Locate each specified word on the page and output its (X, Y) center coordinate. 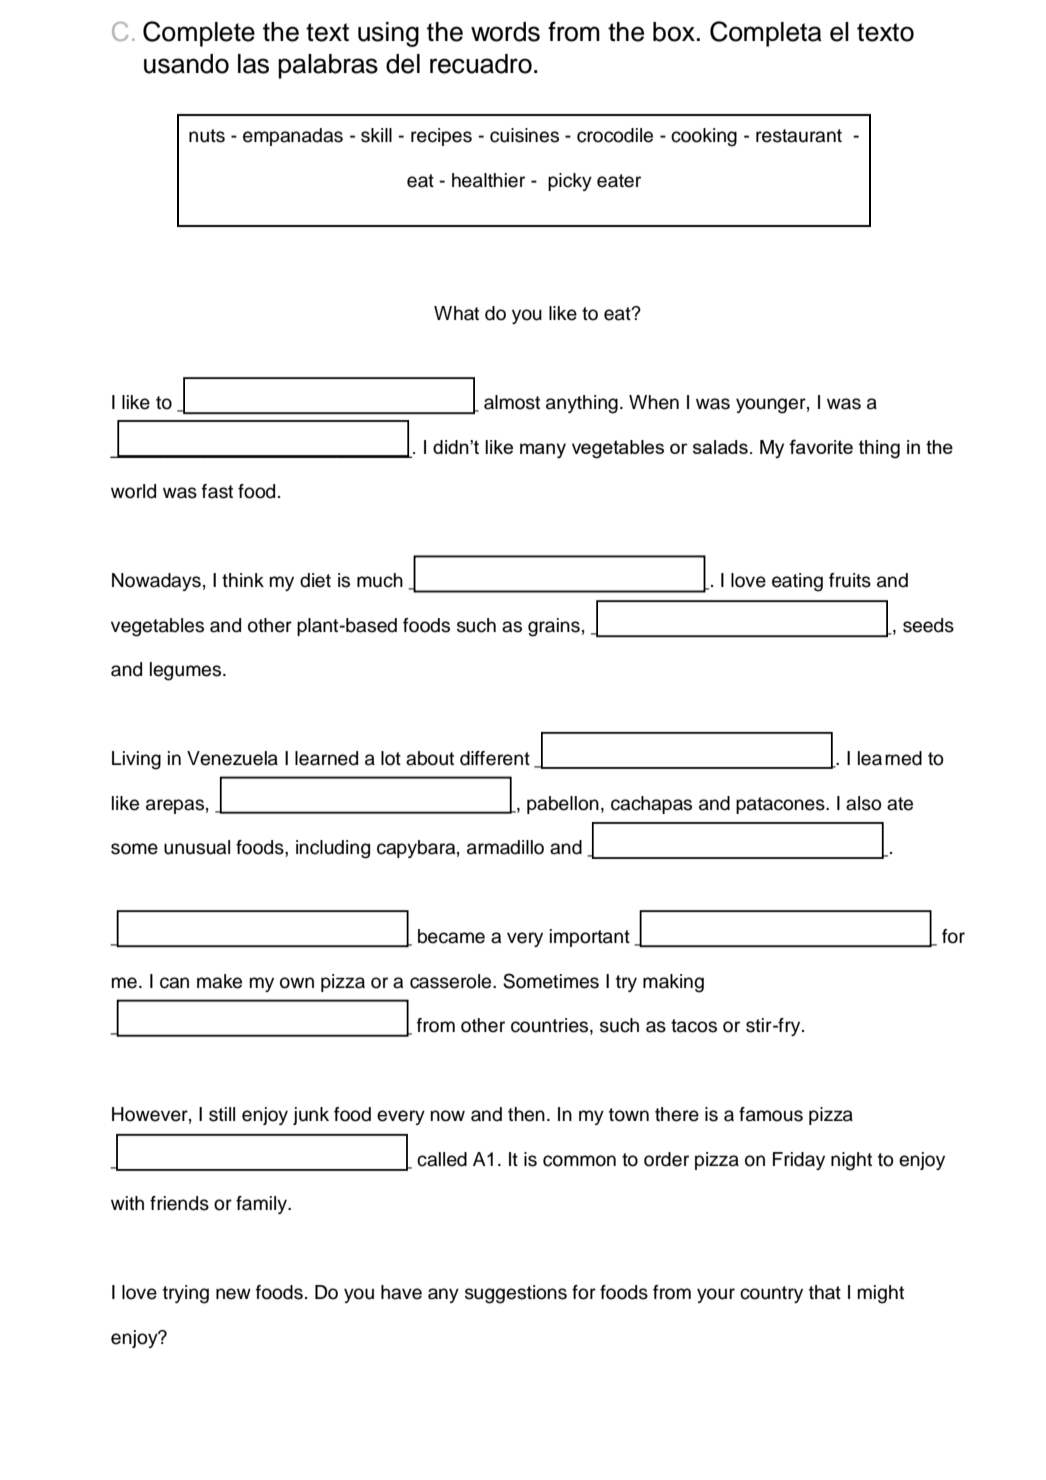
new (233, 1294)
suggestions (516, 1294)
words (505, 32)
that (825, 1292)
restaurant (799, 136)
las (253, 64)
